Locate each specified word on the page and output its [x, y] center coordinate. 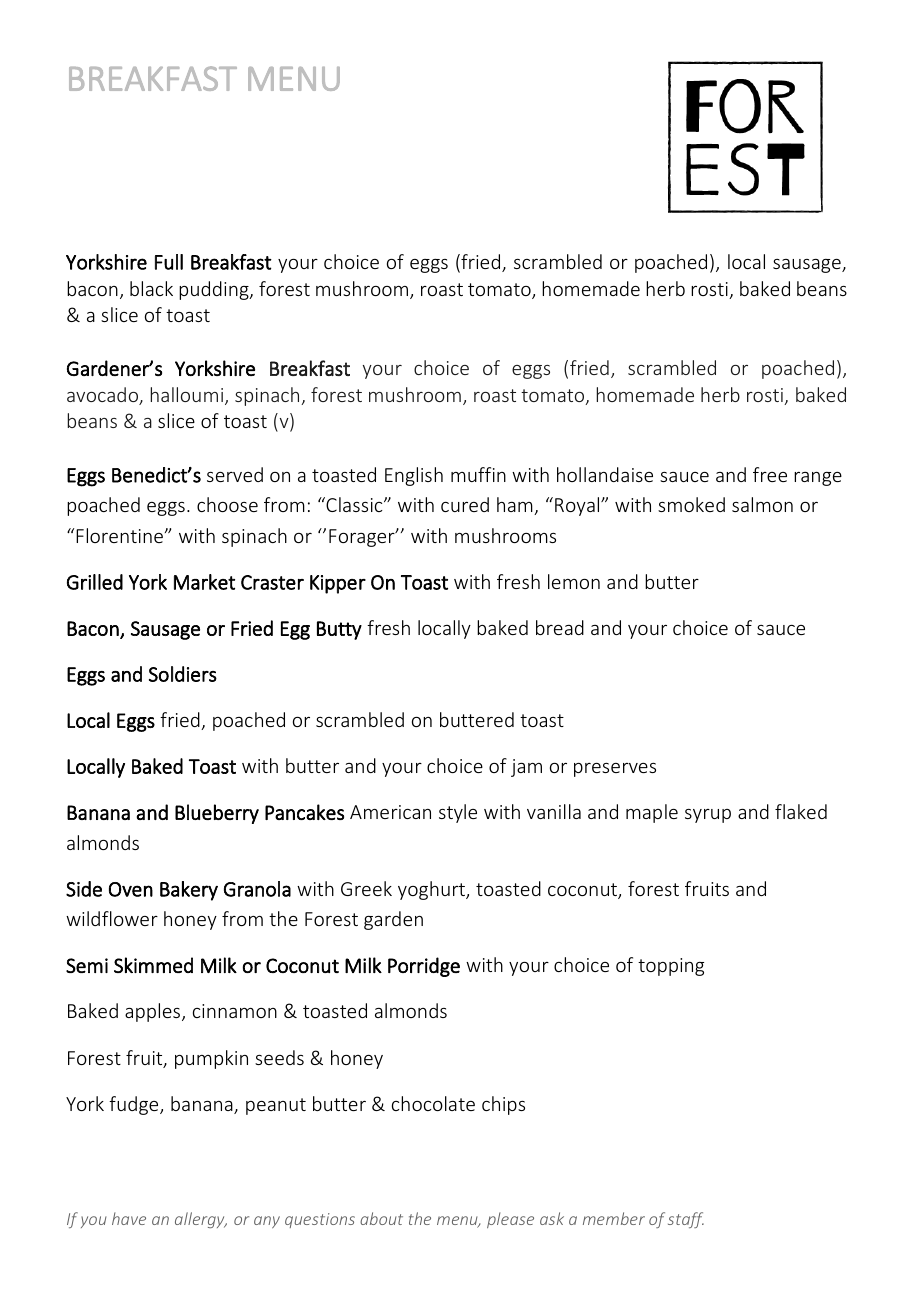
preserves [615, 770]
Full [169, 262]
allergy [201, 1220]
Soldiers [183, 674]
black [151, 288]
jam [526, 768]
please [510, 1220]
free [770, 474]
